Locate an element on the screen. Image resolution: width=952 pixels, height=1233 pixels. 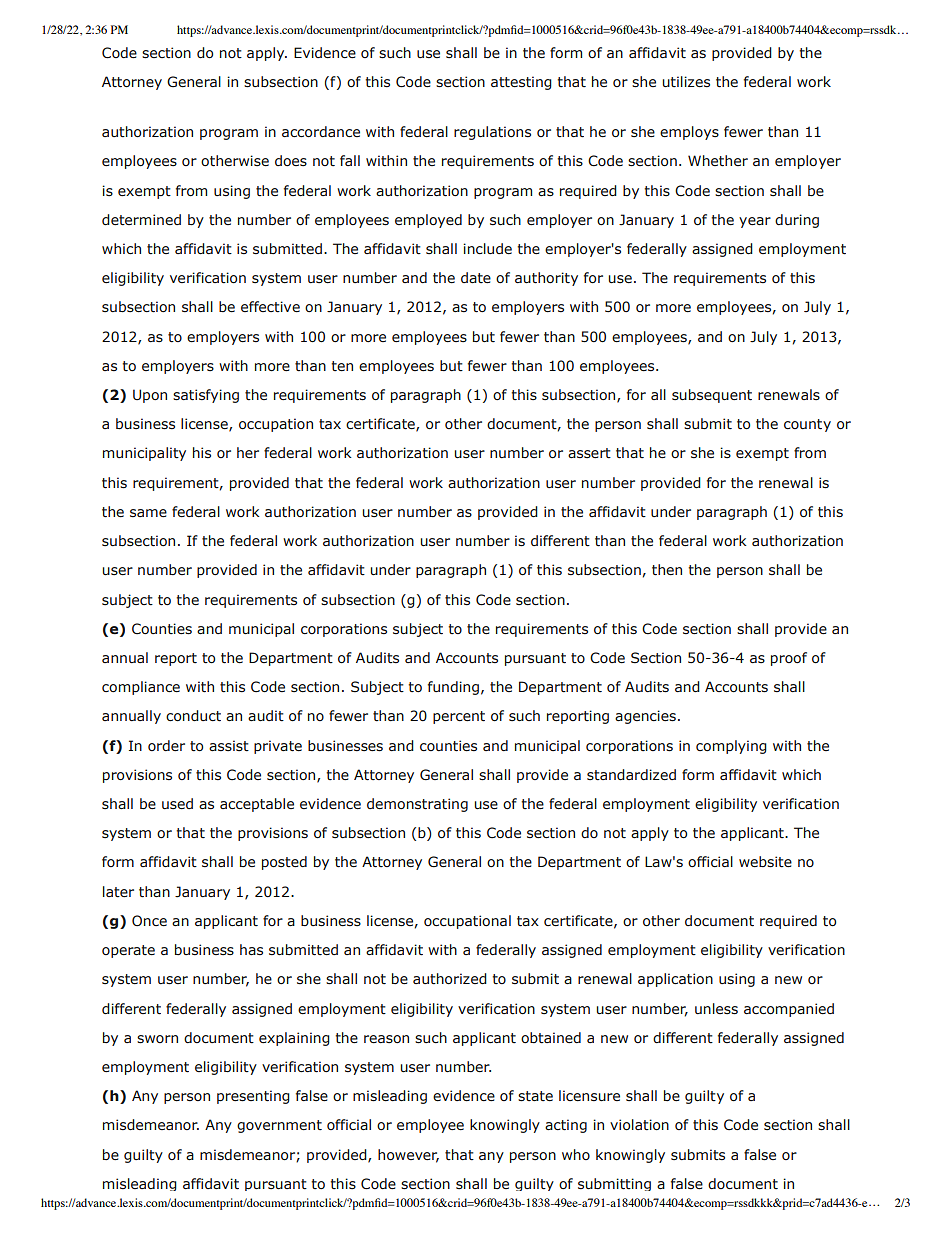
Once is located at coordinates (149, 921).
